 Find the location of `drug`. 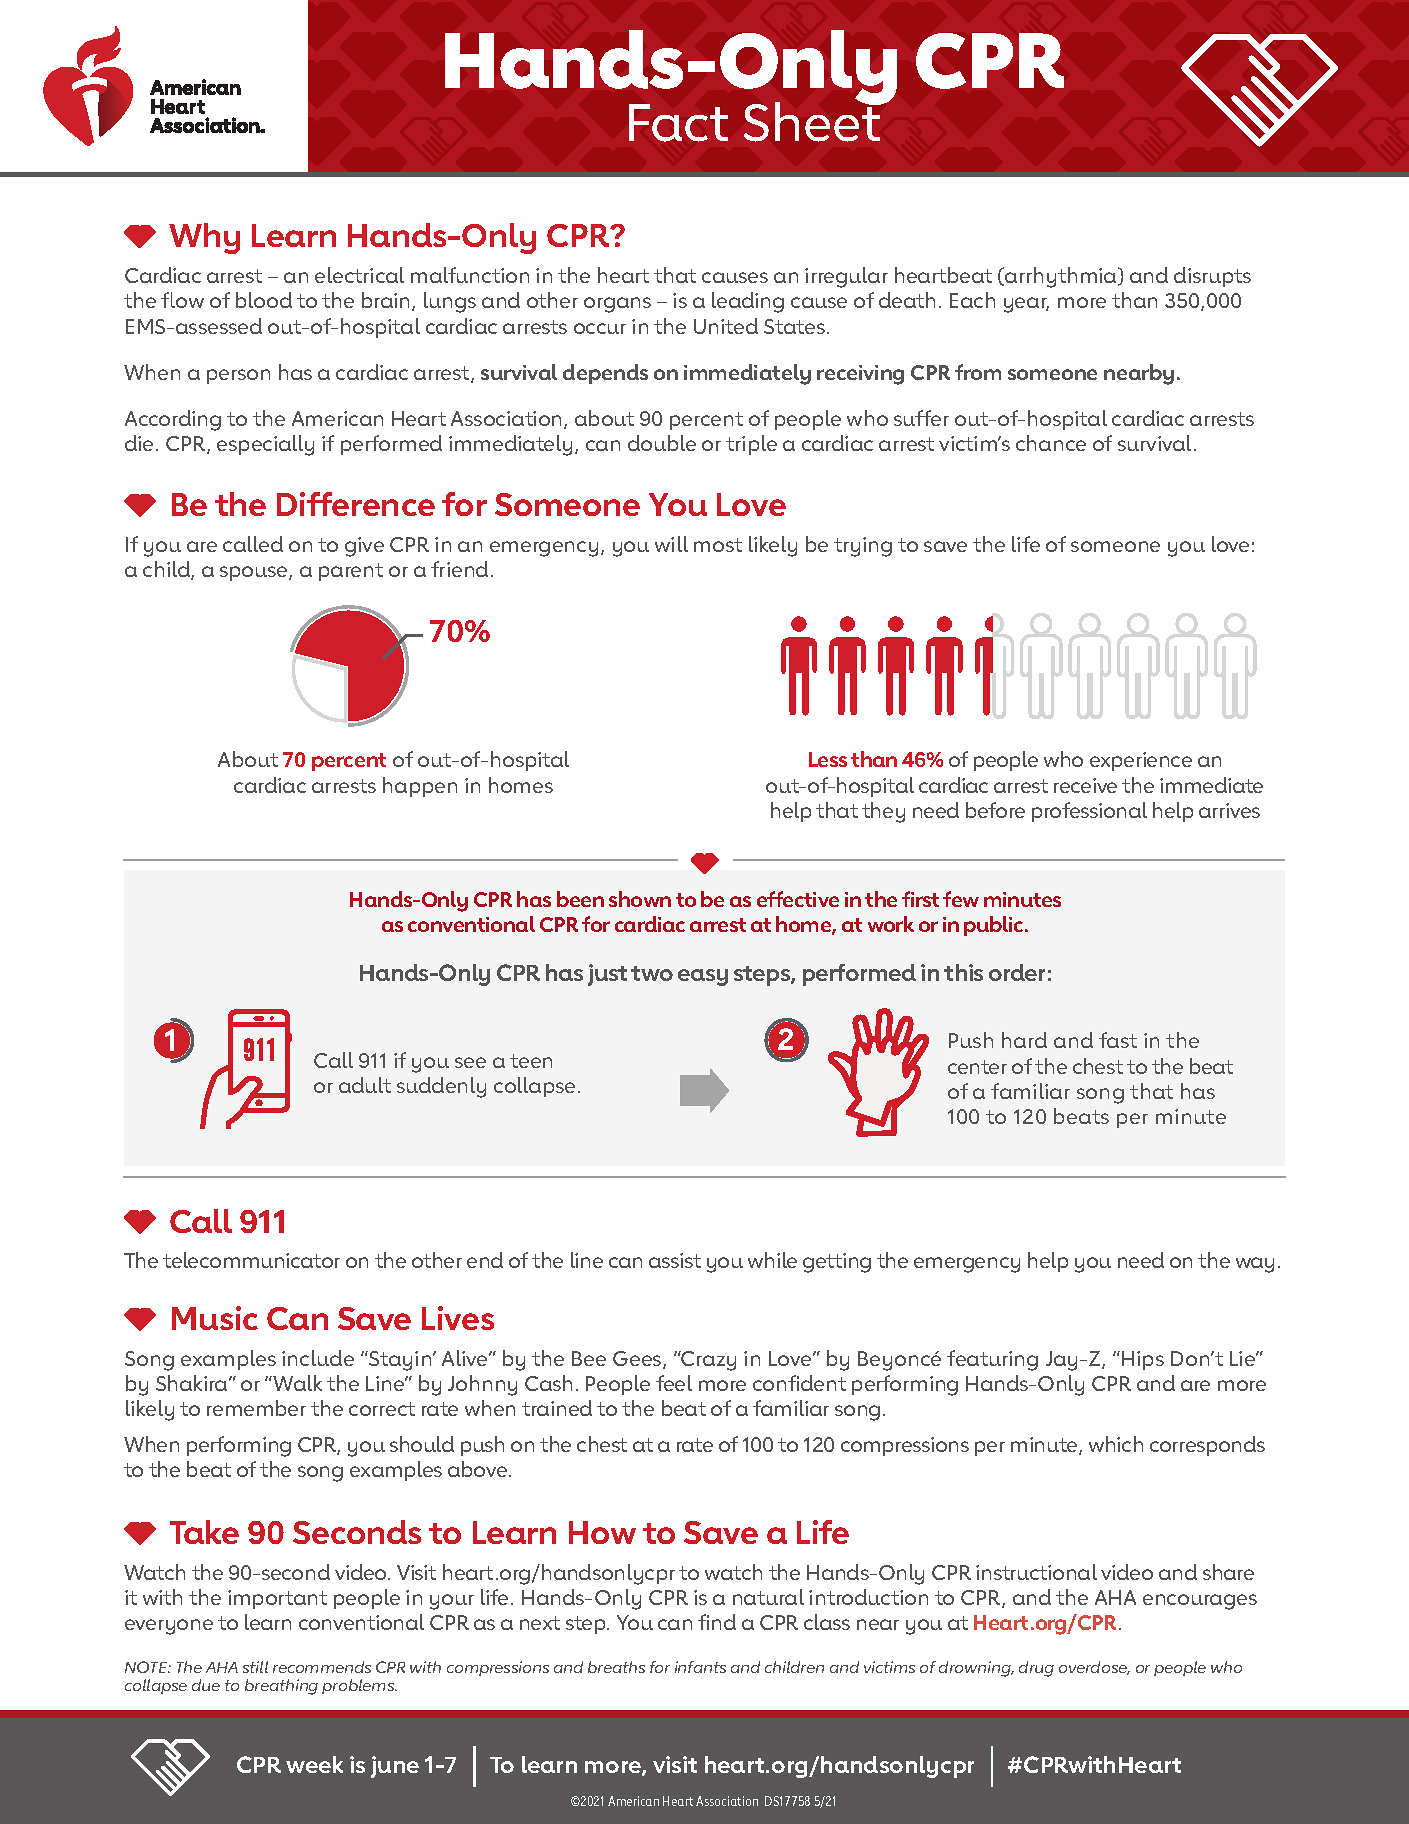

drug is located at coordinates (1036, 1669).
